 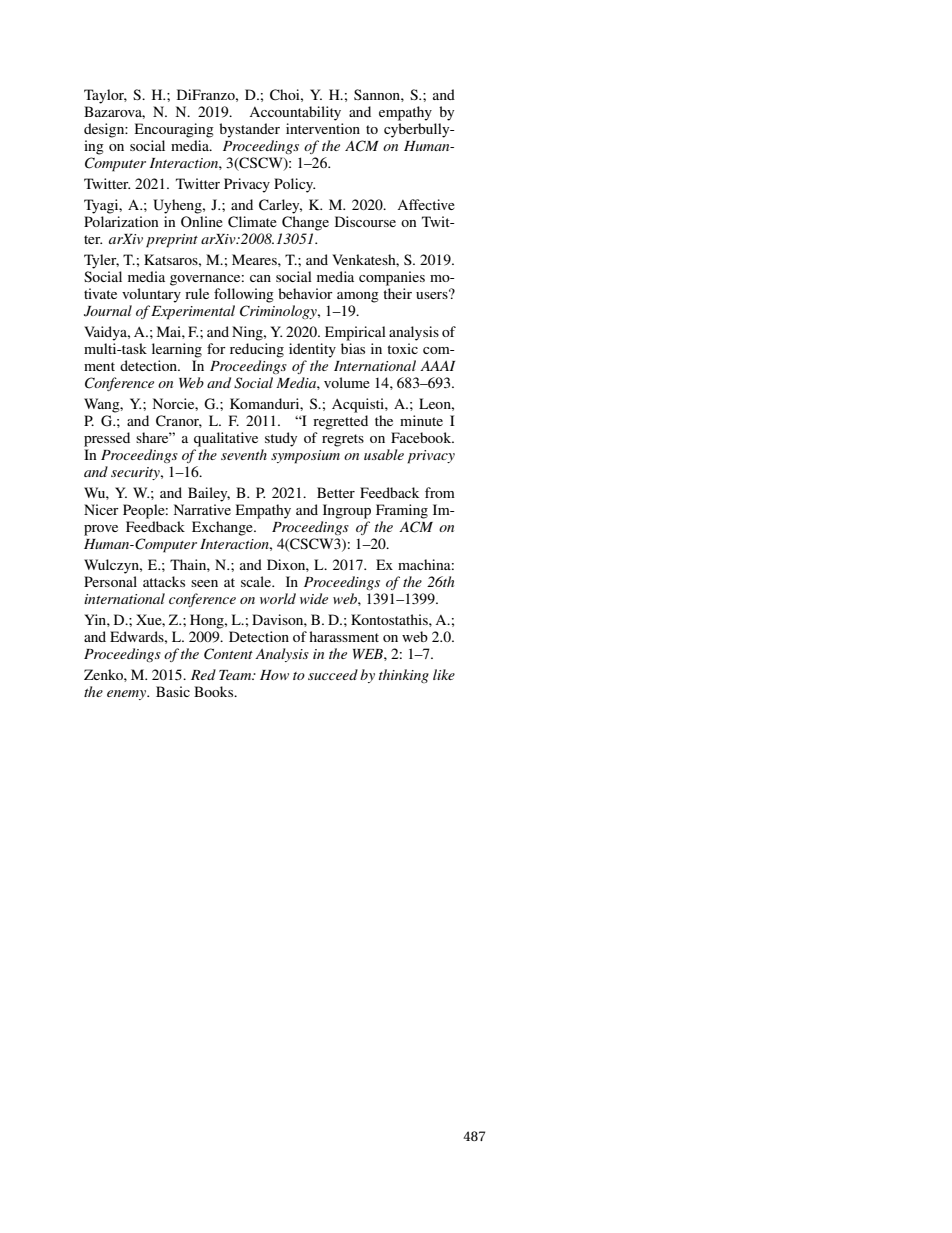 I want to click on pressed, so click(x=107, y=439).
